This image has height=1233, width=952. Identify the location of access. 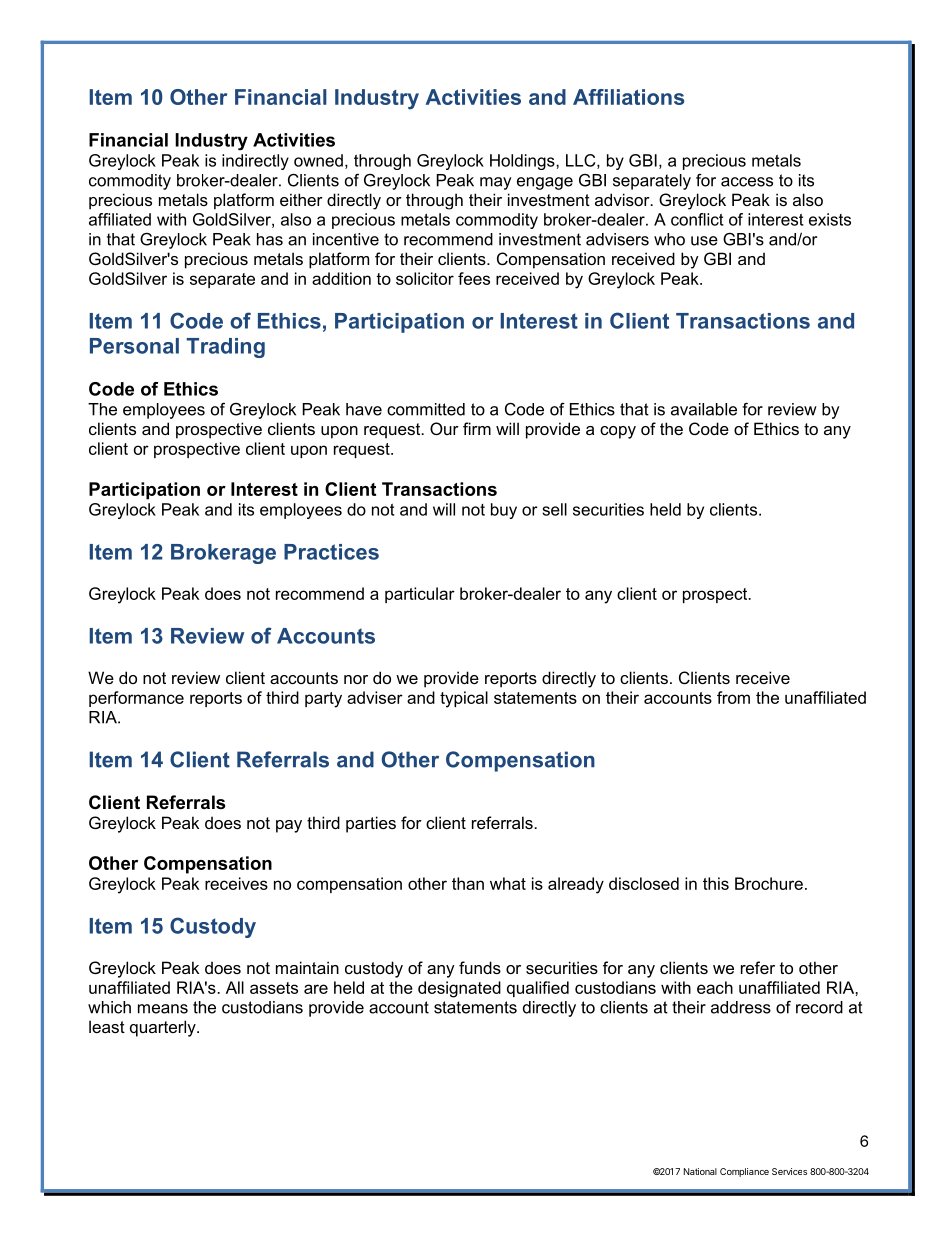
(747, 182).
